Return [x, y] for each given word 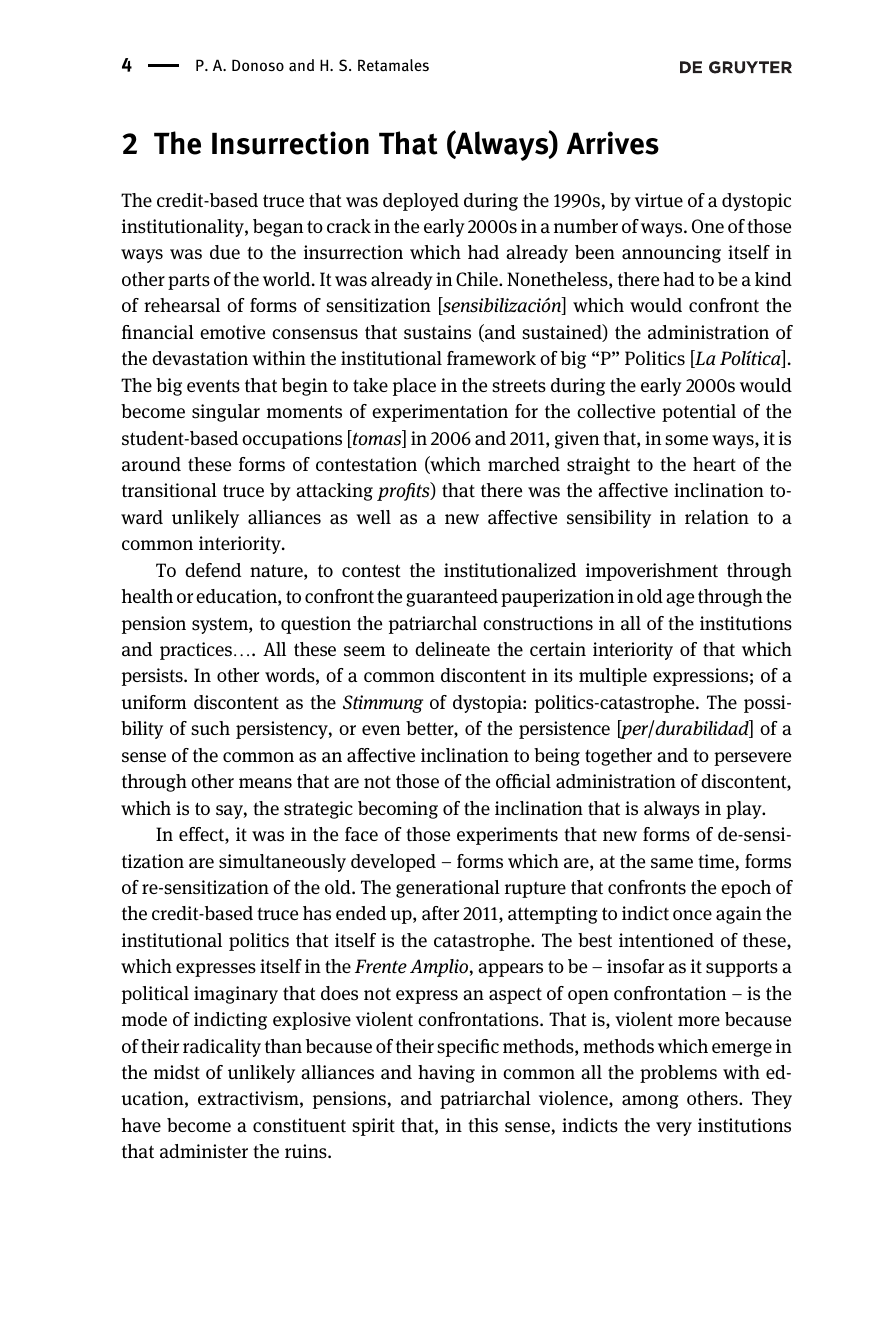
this [483, 1125]
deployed [421, 202]
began [278, 228]
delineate [452, 649]
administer [204, 1151]
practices [196, 651]
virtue [659, 200]
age [680, 600]
